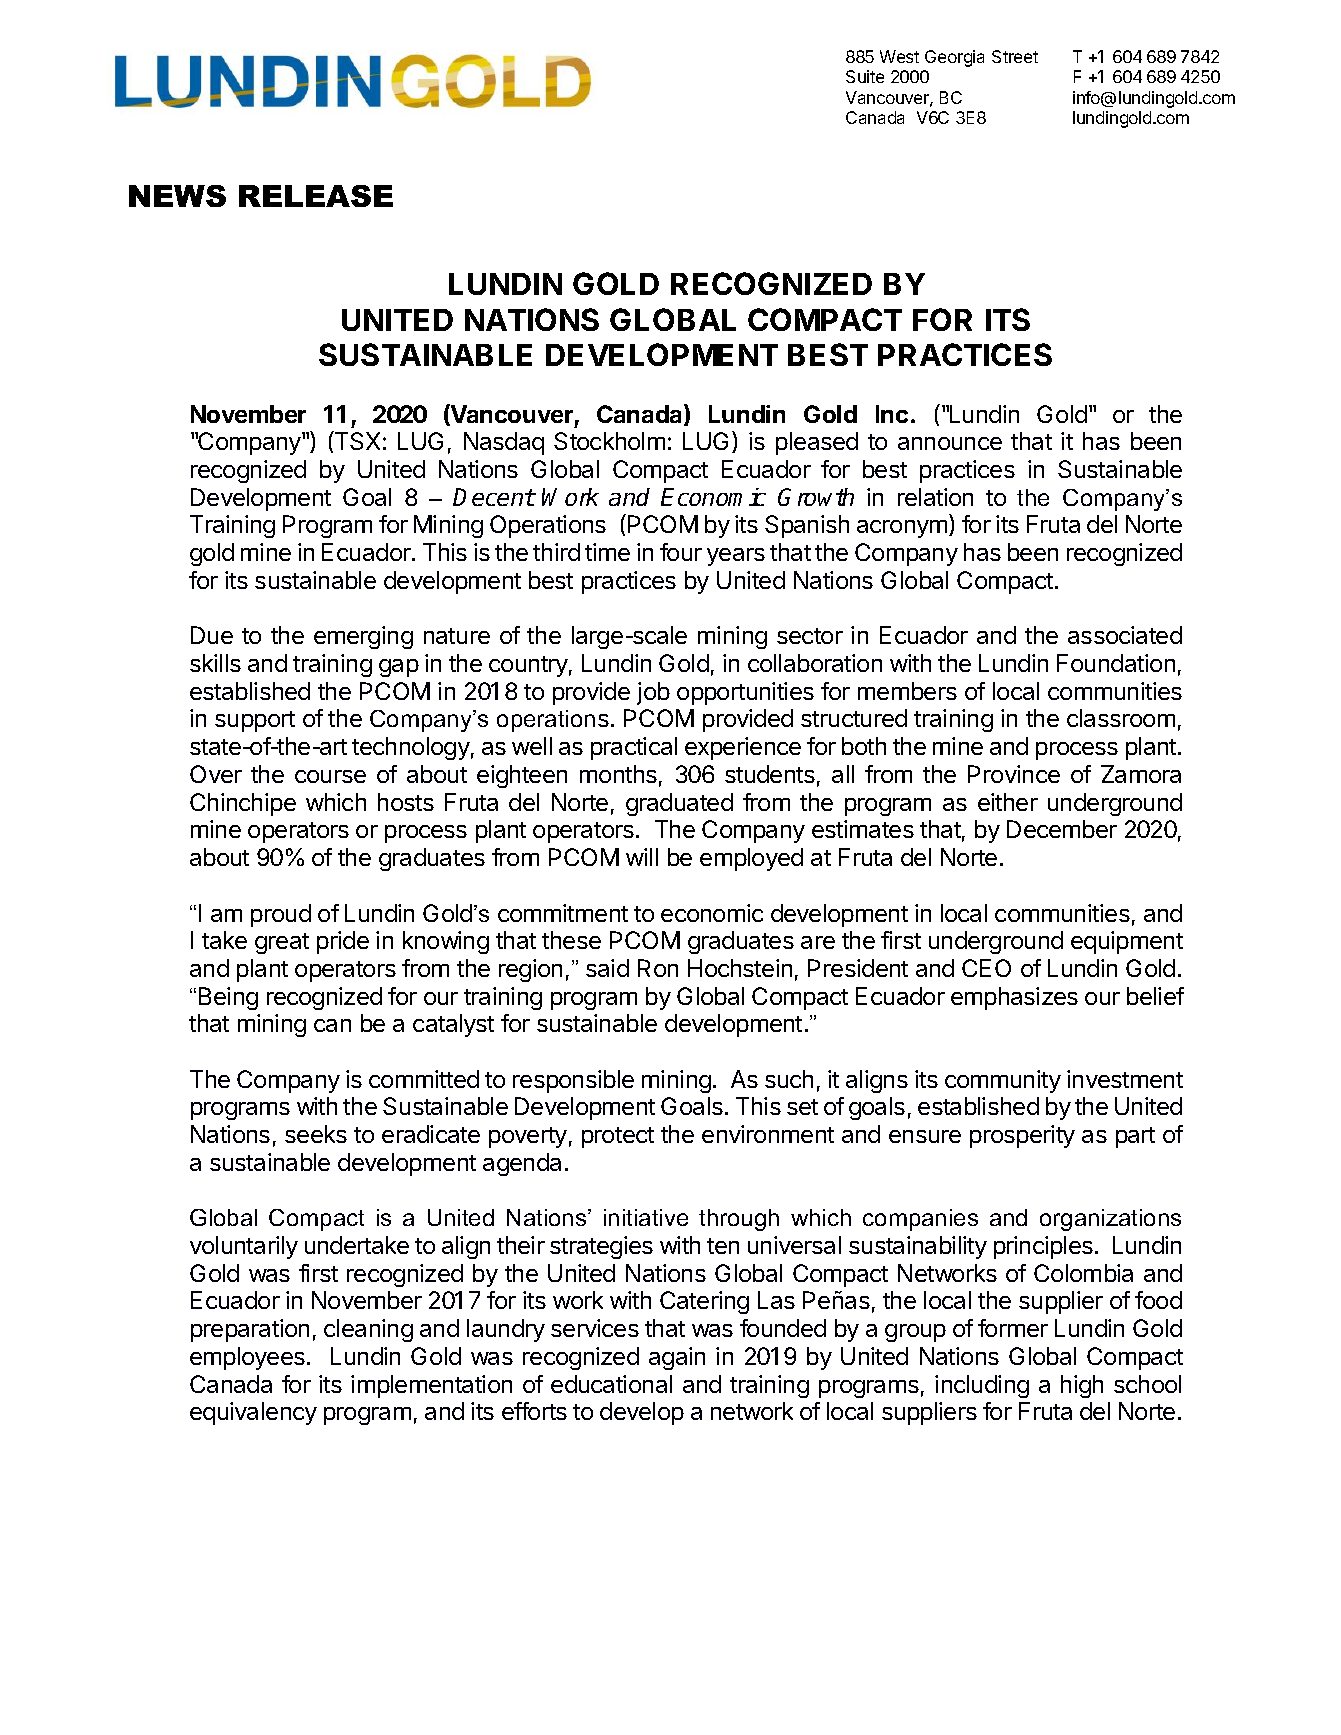  What do you see at coordinates (865, 76) in the screenshot?
I see `Suite` at bounding box center [865, 76].
